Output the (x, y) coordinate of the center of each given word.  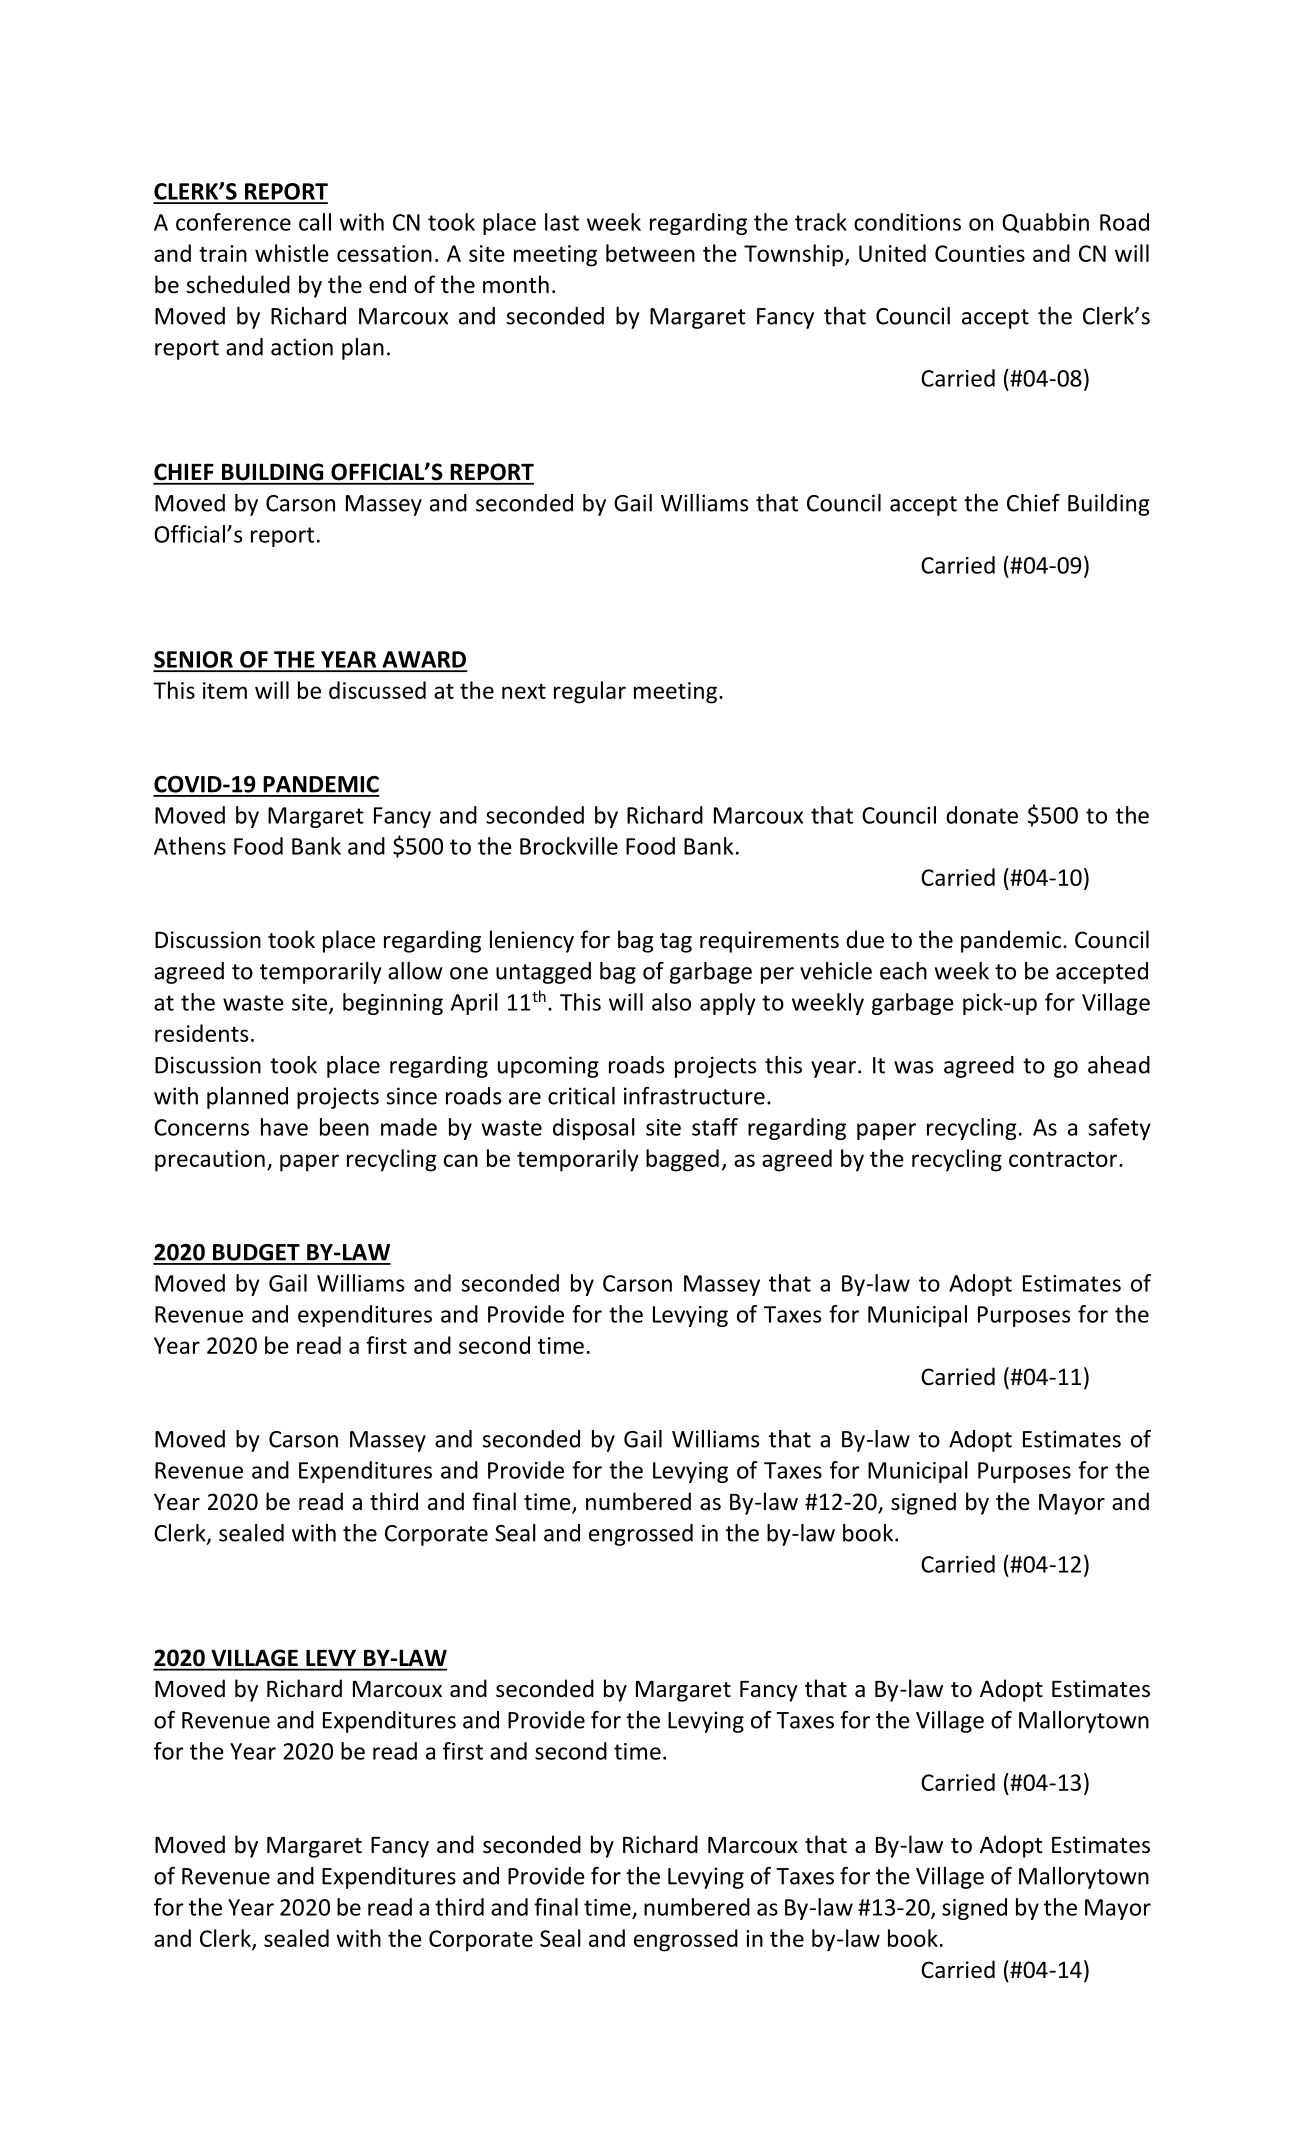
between (650, 253)
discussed (377, 690)
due (865, 939)
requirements (769, 942)
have (284, 1127)
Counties (980, 253)
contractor (1063, 1159)
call (315, 222)
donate (982, 815)
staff (715, 1127)
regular (590, 692)
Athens (190, 846)
